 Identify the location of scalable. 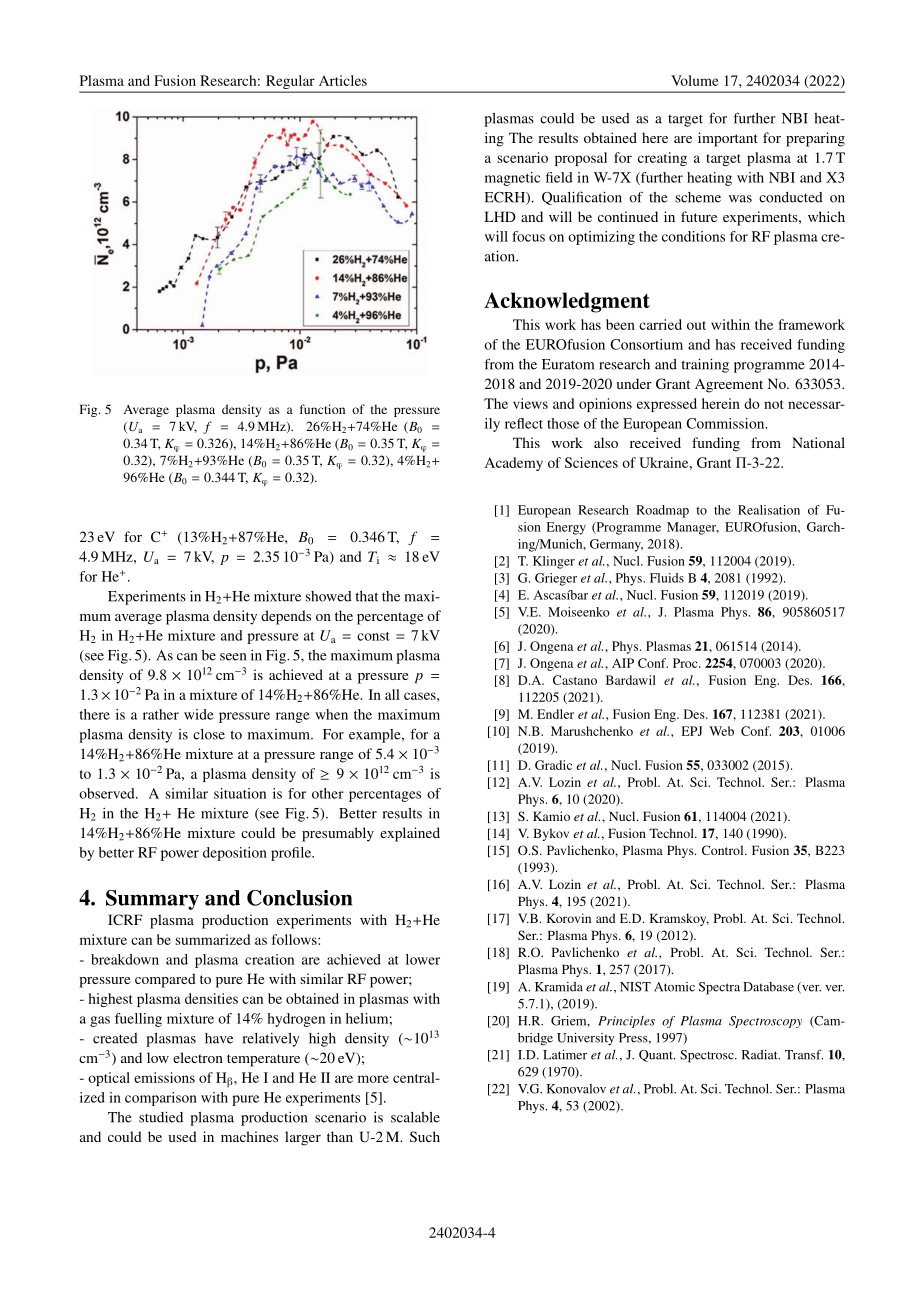
(415, 1117).
